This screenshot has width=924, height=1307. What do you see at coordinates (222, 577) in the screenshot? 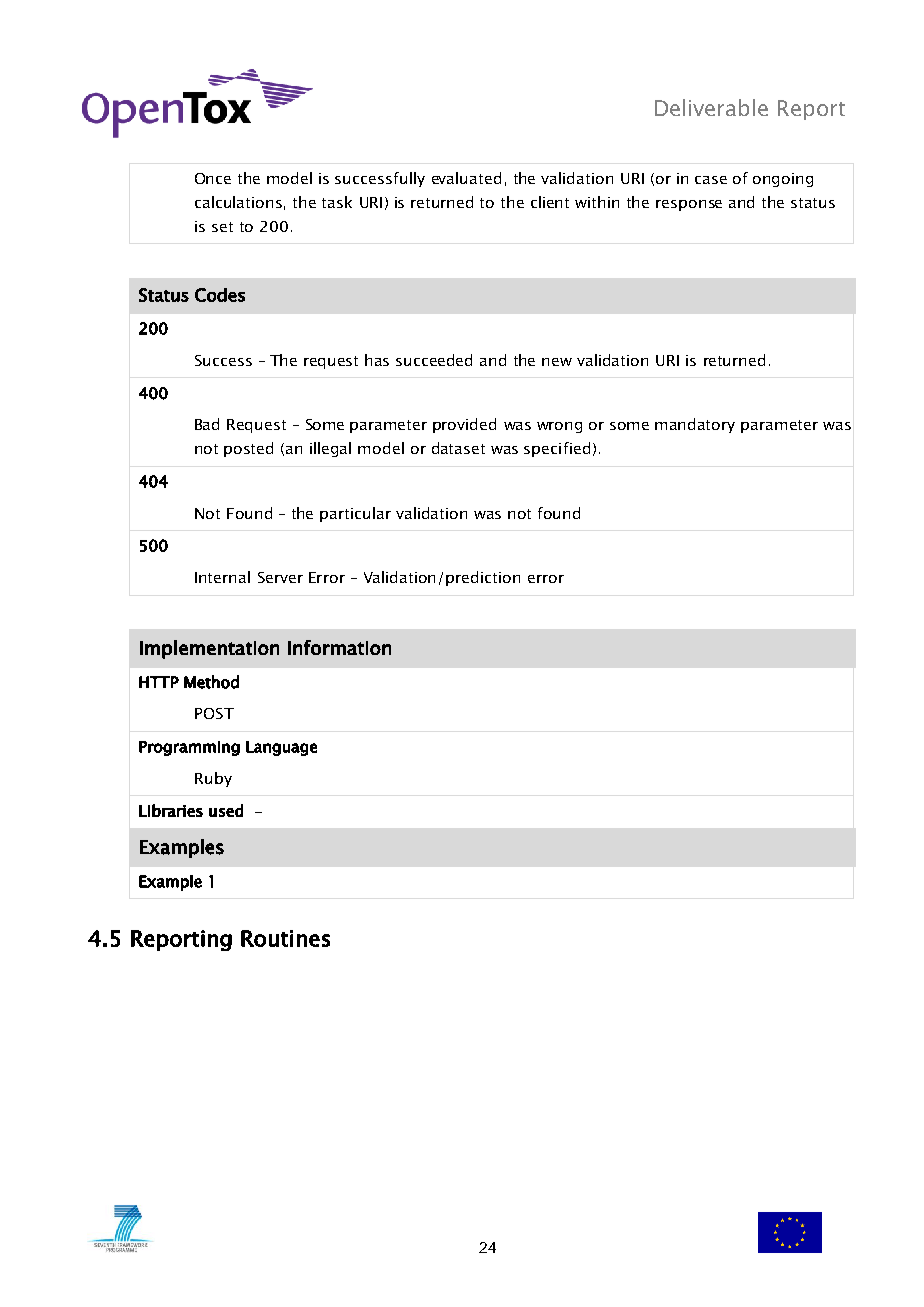
I see `Internal` at bounding box center [222, 577].
